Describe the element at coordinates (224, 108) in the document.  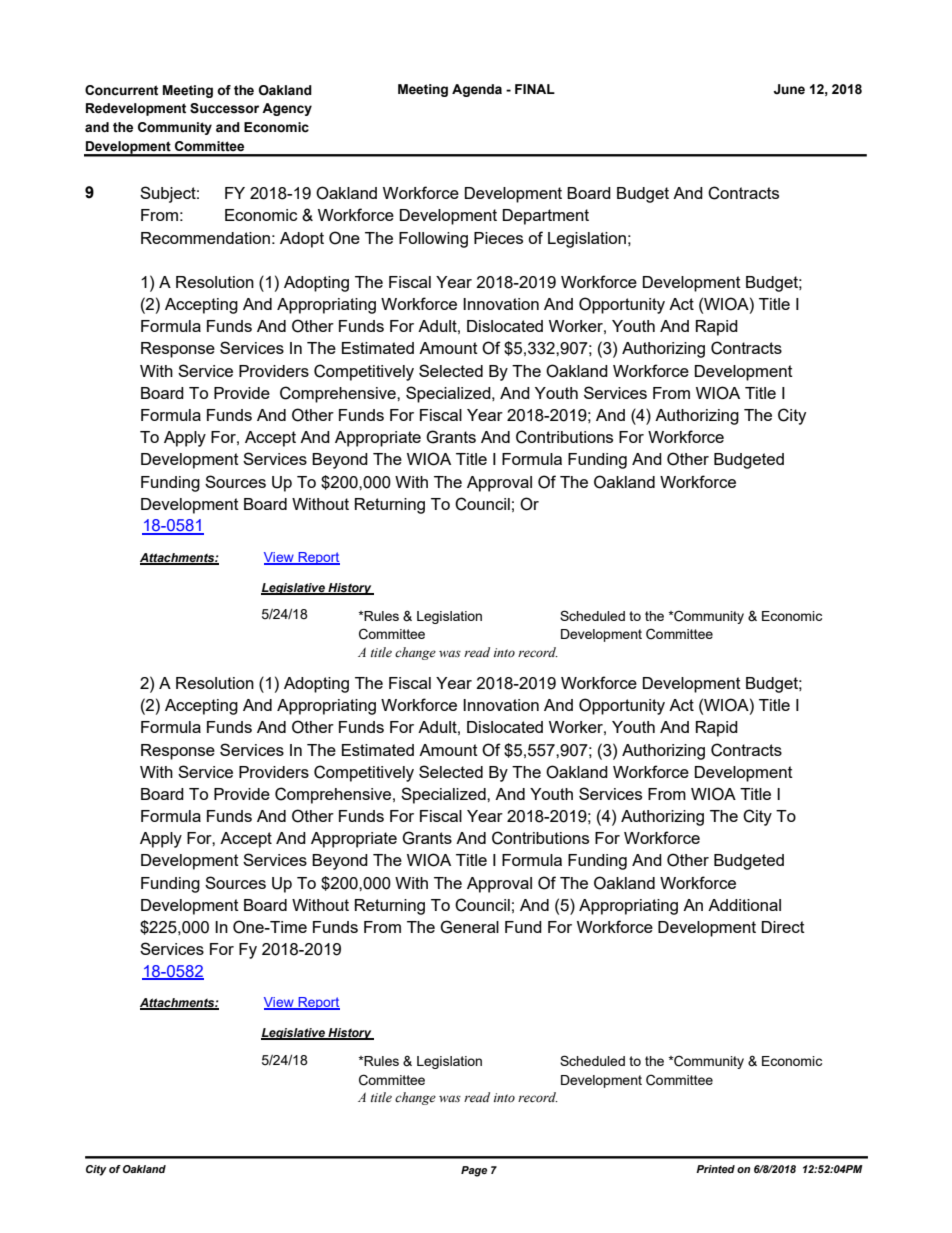
I see `Successor` at that location.
